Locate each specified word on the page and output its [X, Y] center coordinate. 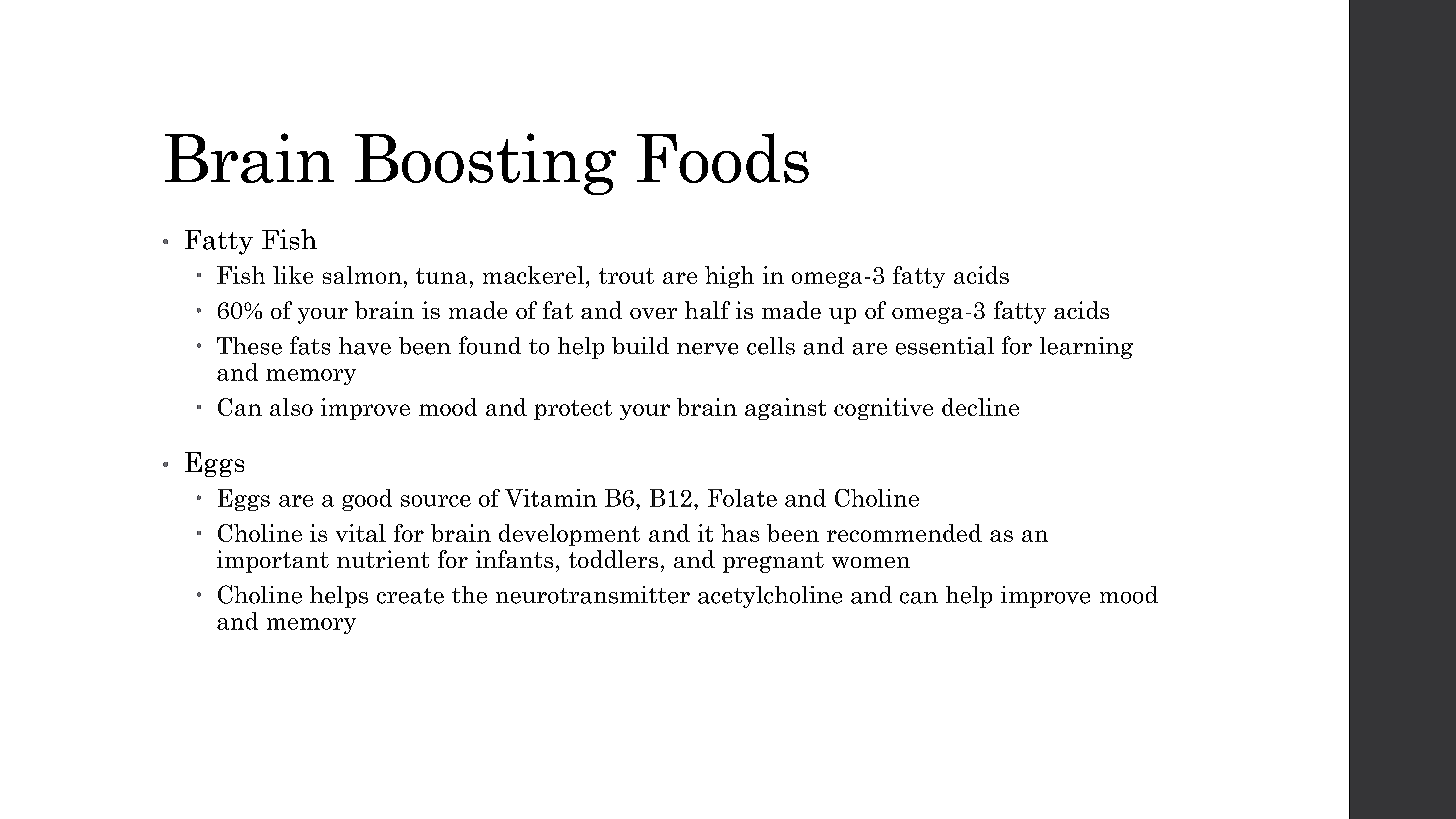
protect [573, 410]
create [410, 596]
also [291, 407]
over [653, 313]
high [729, 277]
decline [980, 407]
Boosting [485, 164]
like [293, 275]
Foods [723, 158]
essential [945, 346]
